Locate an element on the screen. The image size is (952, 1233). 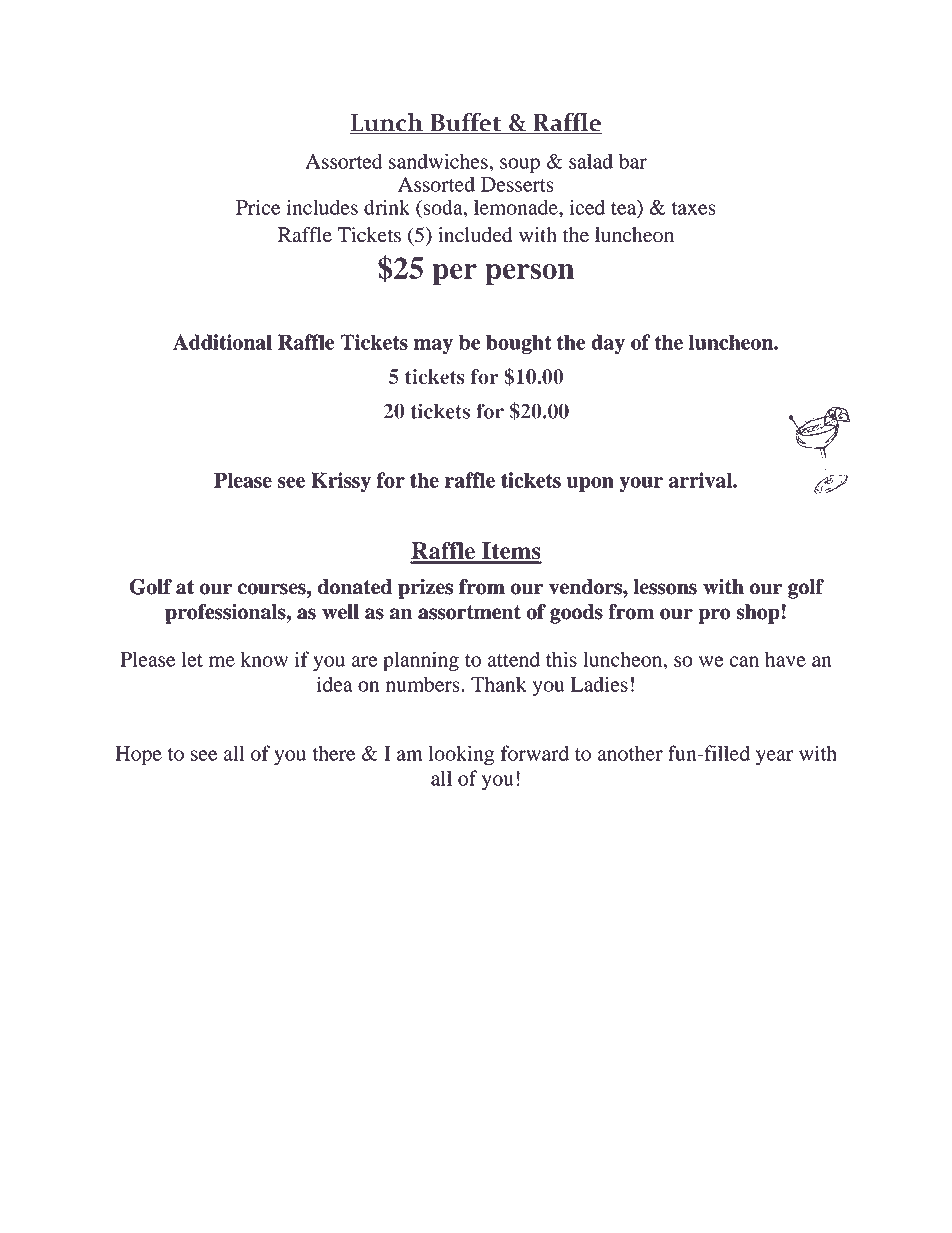
lessons is located at coordinates (665, 587).
